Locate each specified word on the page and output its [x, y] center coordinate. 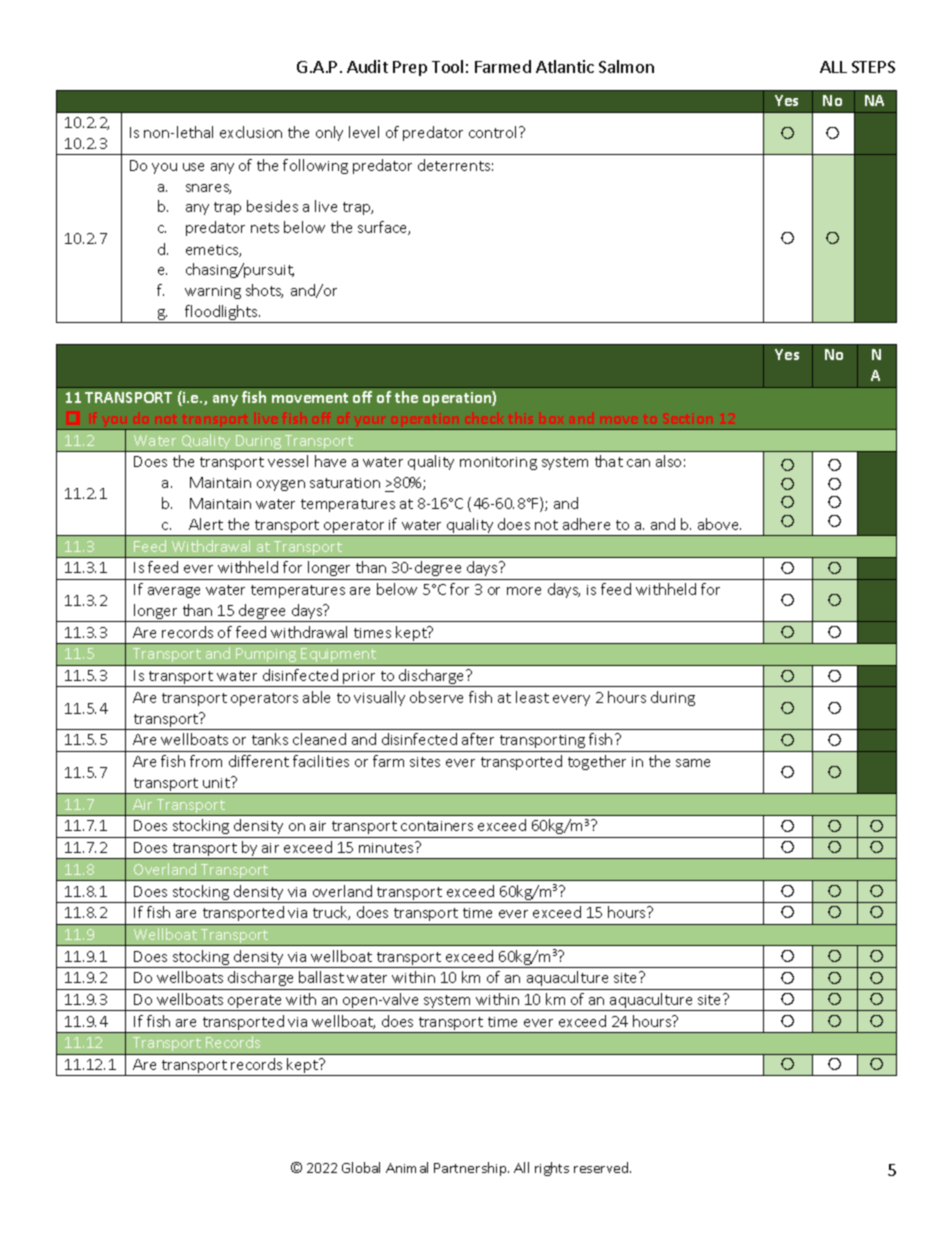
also [668, 461]
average [174, 592]
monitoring [498, 463]
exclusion [251, 132]
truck [331, 913]
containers [437, 826]
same [693, 763]
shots [264, 291]
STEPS [873, 67]
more [524, 591]
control [492, 132]
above [719, 524]
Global [361, 1167]
